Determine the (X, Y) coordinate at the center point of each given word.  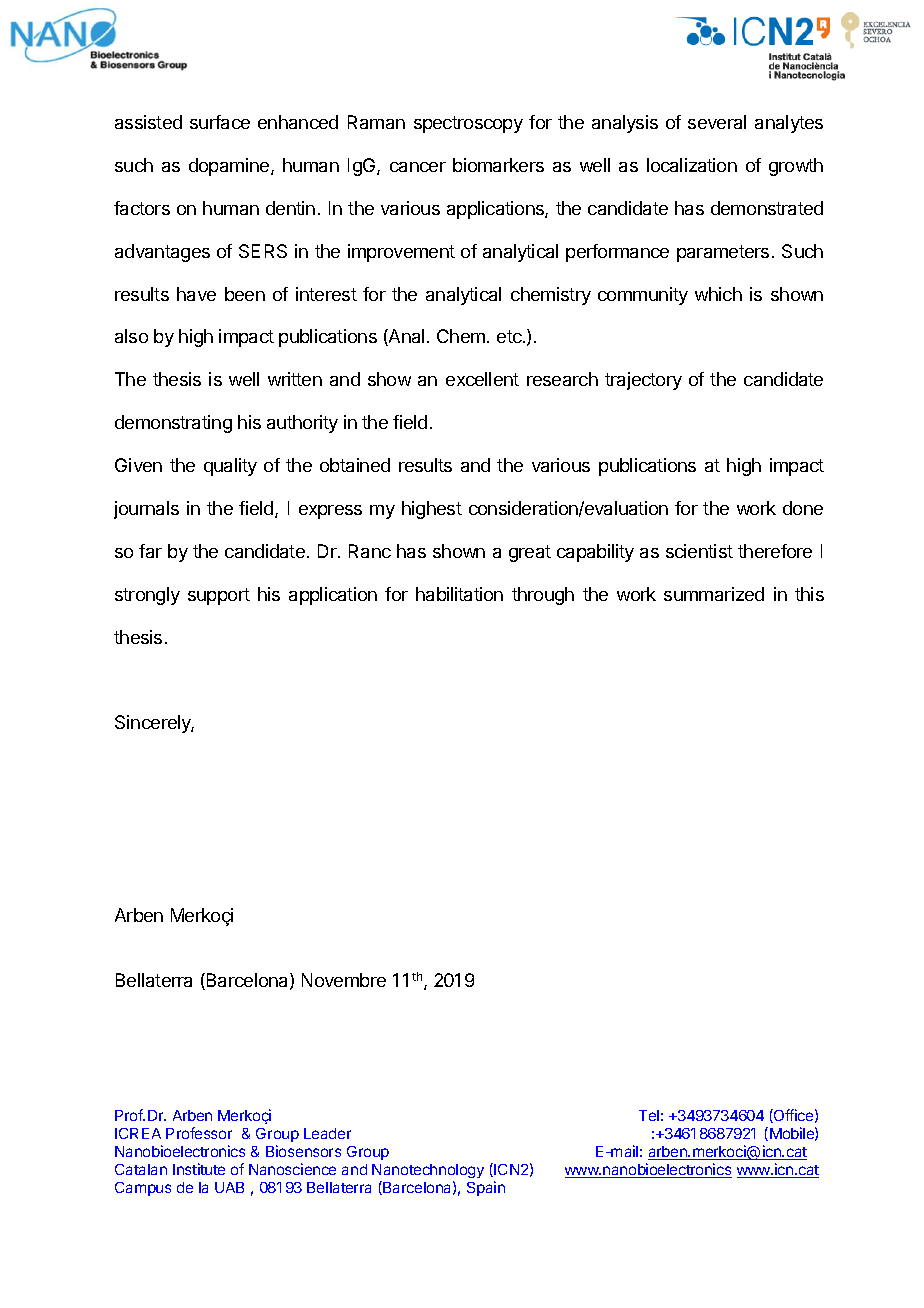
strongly (147, 596)
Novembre (344, 980)
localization (692, 165)
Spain (486, 1188)
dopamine (230, 167)
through (543, 596)
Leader (327, 1133)
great (530, 553)
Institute (199, 1169)
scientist (699, 551)
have (196, 294)
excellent (482, 379)
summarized (714, 594)
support (219, 596)
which (718, 294)
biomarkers (498, 165)
